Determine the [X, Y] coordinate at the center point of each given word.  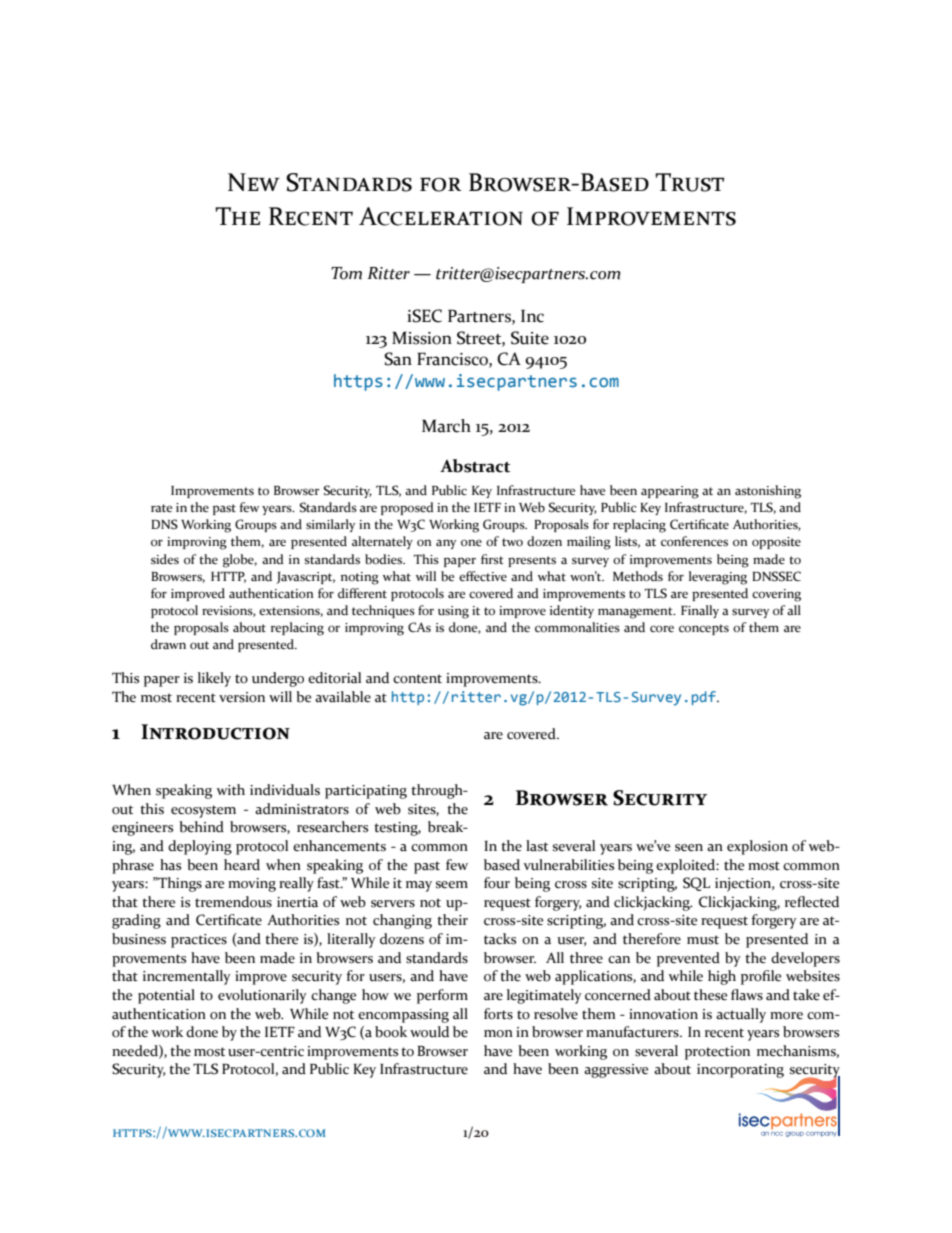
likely [214, 679]
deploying [200, 847]
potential [166, 996]
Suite [530, 338]
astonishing [768, 492]
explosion [757, 847]
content [417, 679]
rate [161, 508]
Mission [422, 338]
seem [452, 885]
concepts [704, 629]
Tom [346, 273]
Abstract [475, 466]
